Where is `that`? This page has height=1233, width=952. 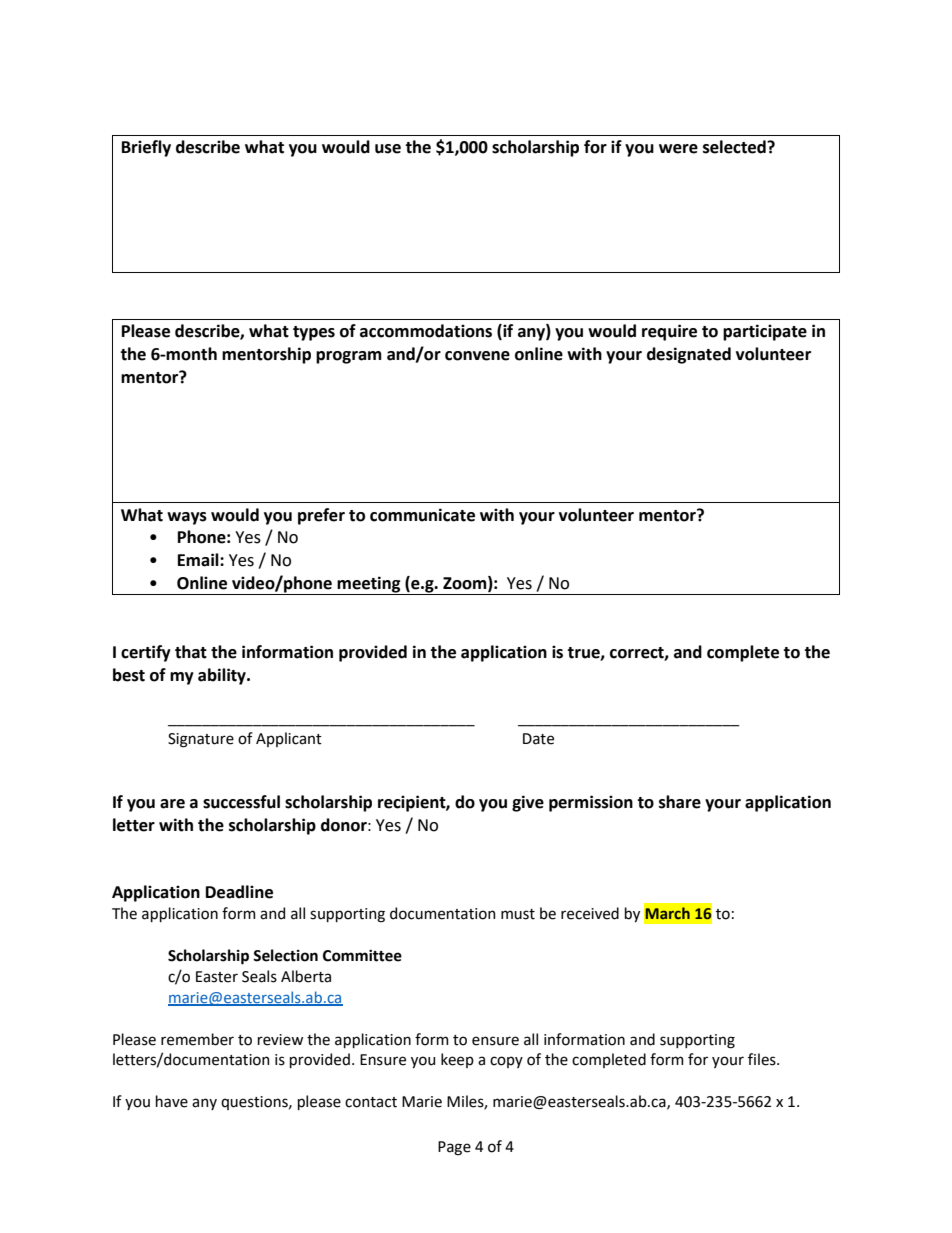
that is located at coordinates (191, 652).
